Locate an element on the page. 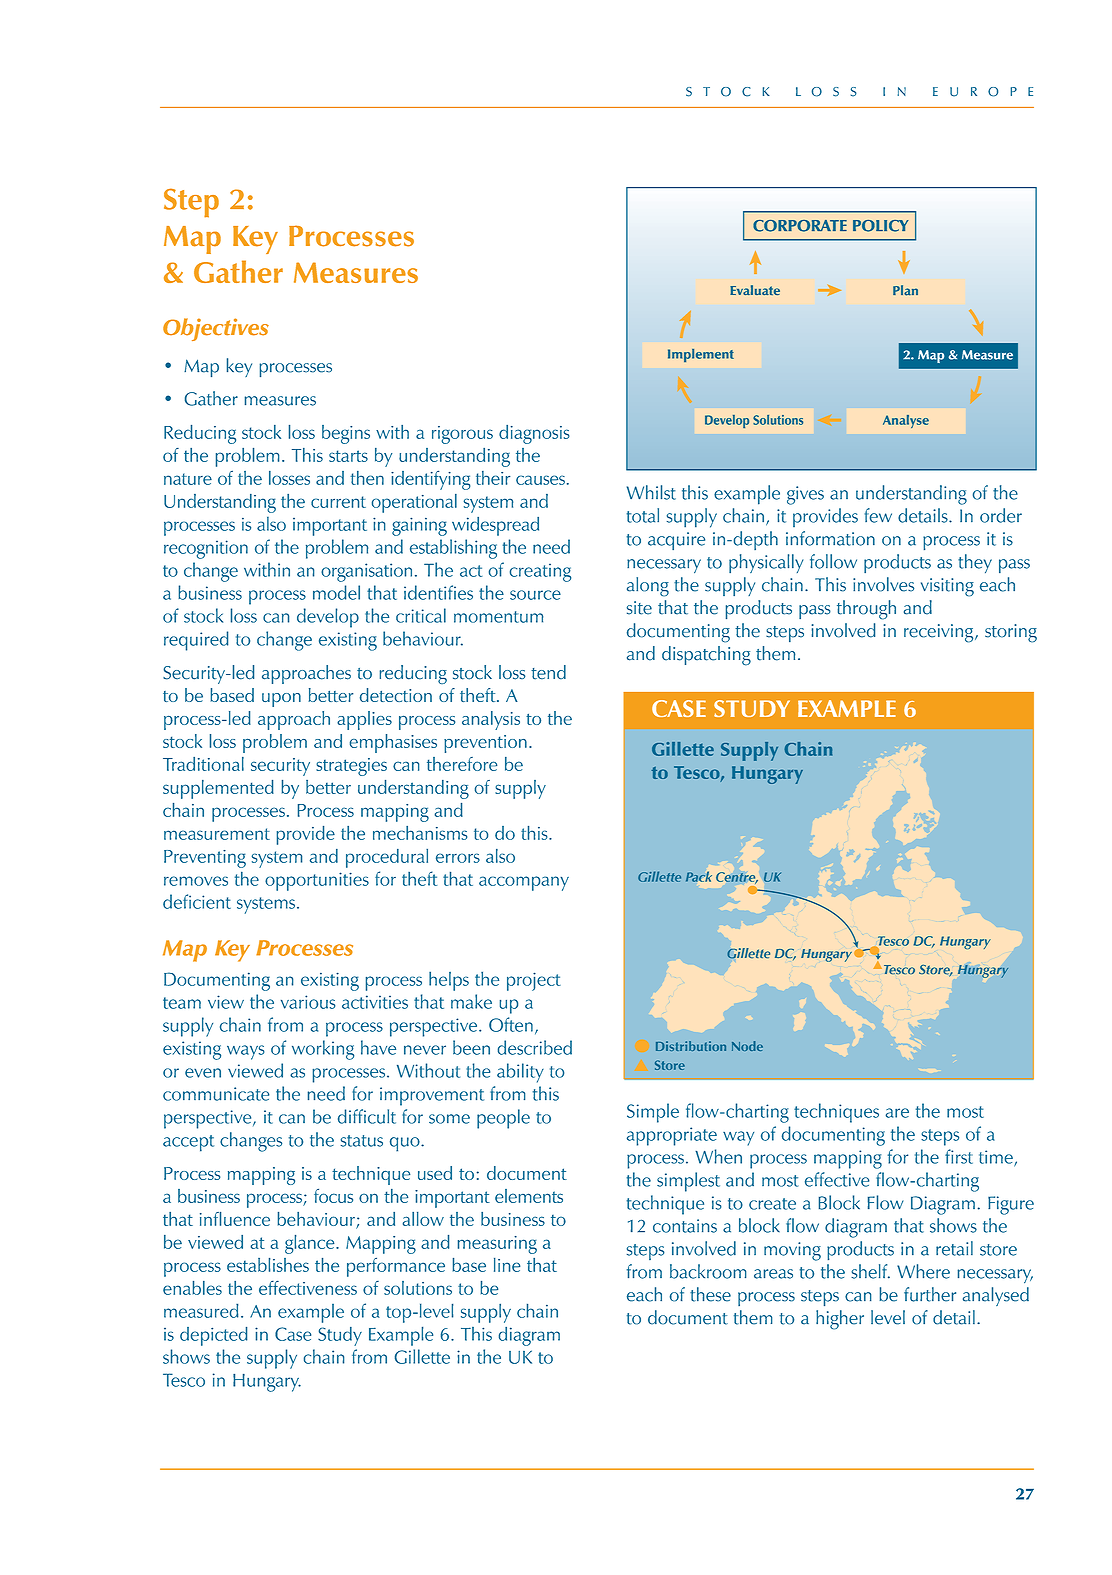 Image resolution: width=1112 pixels, height=1575 pixels. further is located at coordinates (930, 1294).
